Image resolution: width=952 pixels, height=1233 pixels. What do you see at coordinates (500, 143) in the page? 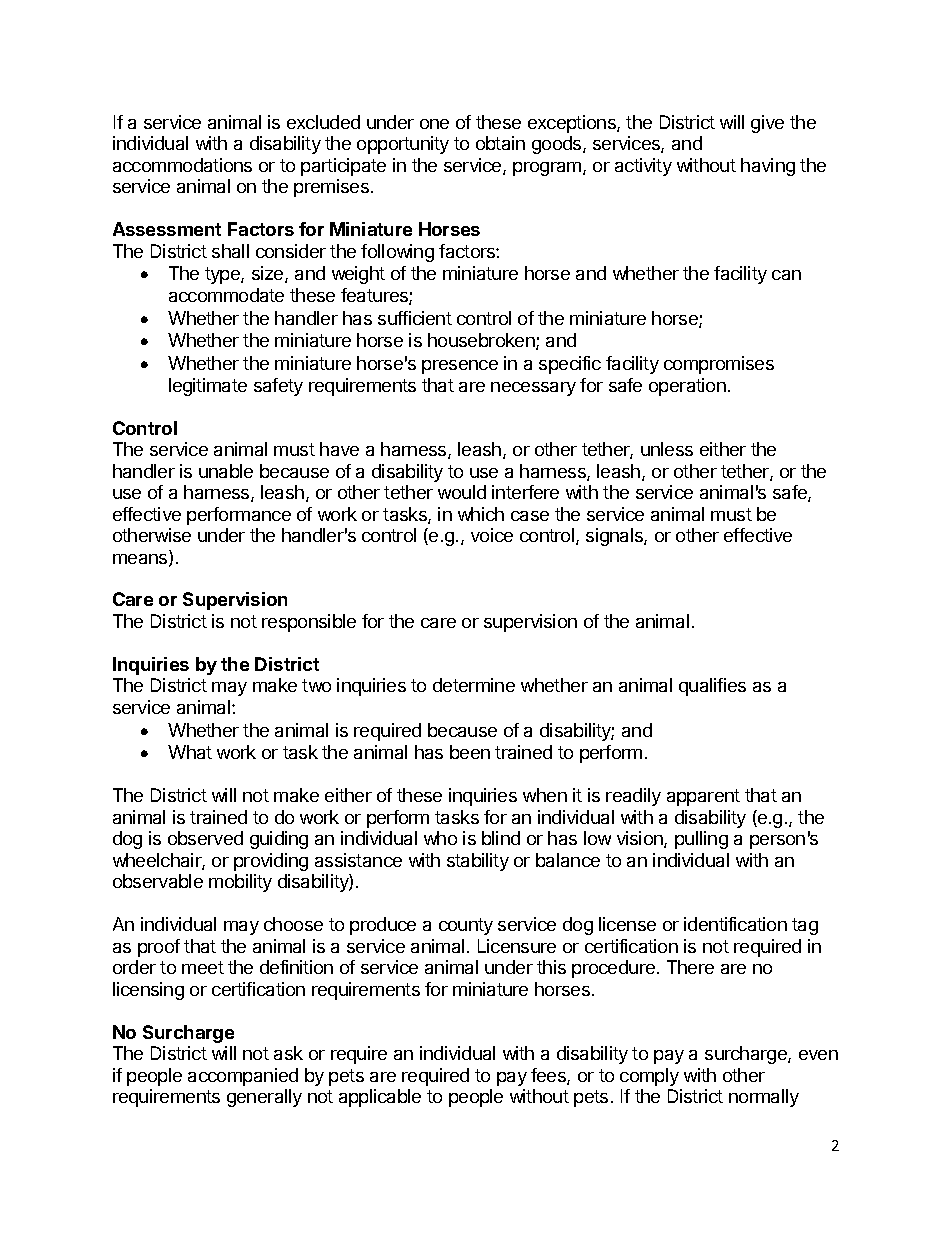
I see `obtain` at bounding box center [500, 143].
